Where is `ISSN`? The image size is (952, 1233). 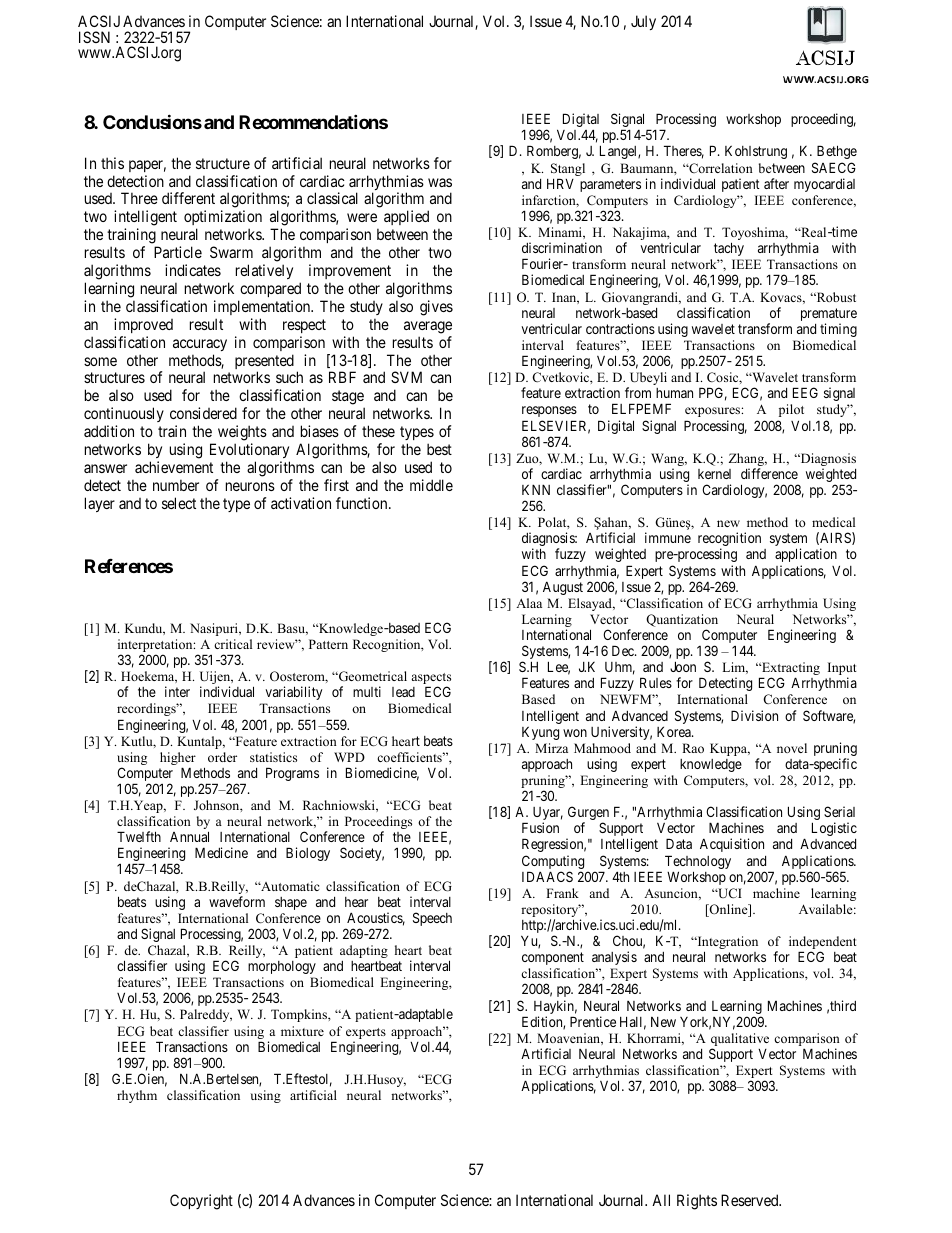 ISSN is located at coordinates (94, 37).
